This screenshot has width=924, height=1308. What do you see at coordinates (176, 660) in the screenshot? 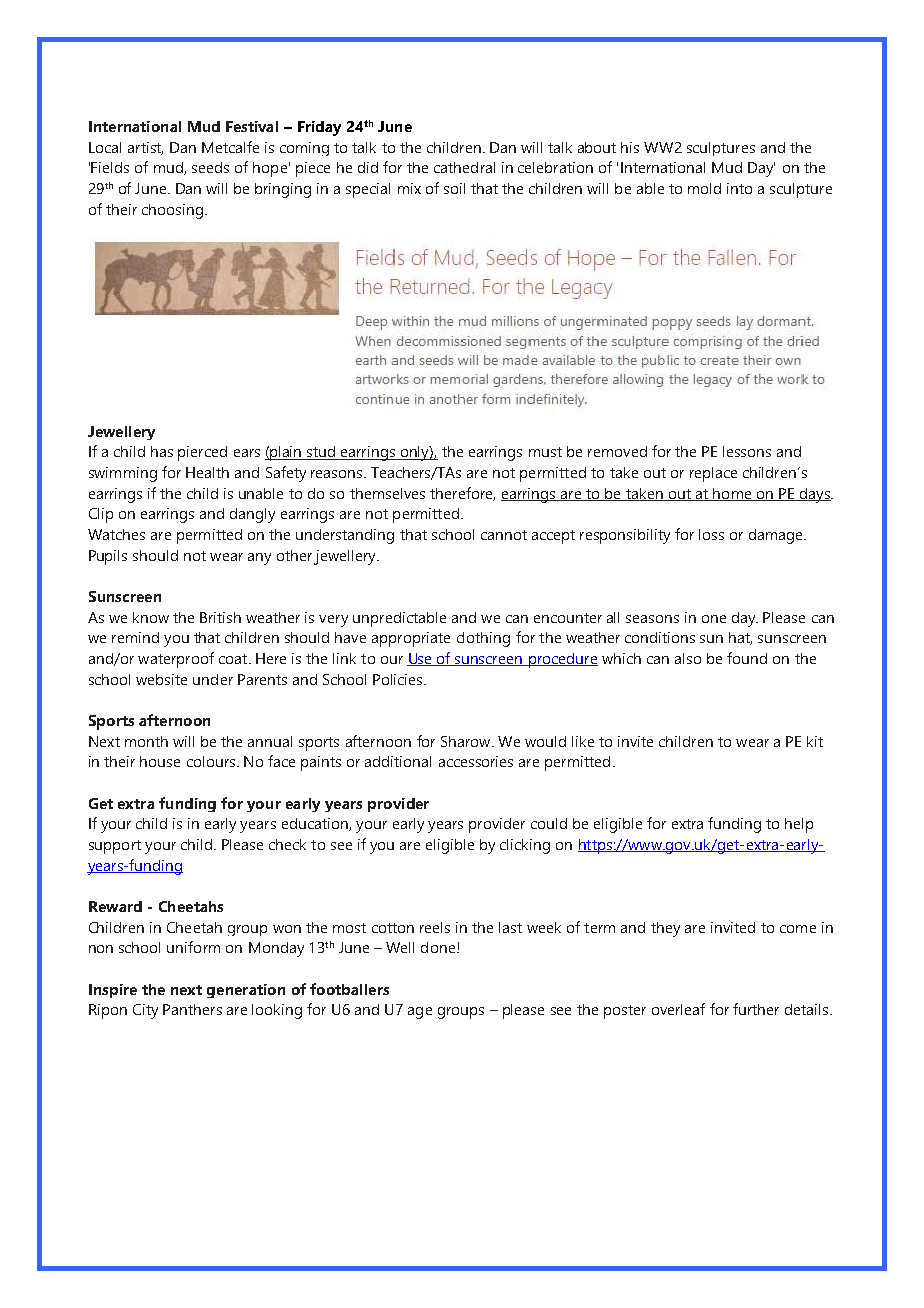
I see `waterproof` at bounding box center [176, 660].
